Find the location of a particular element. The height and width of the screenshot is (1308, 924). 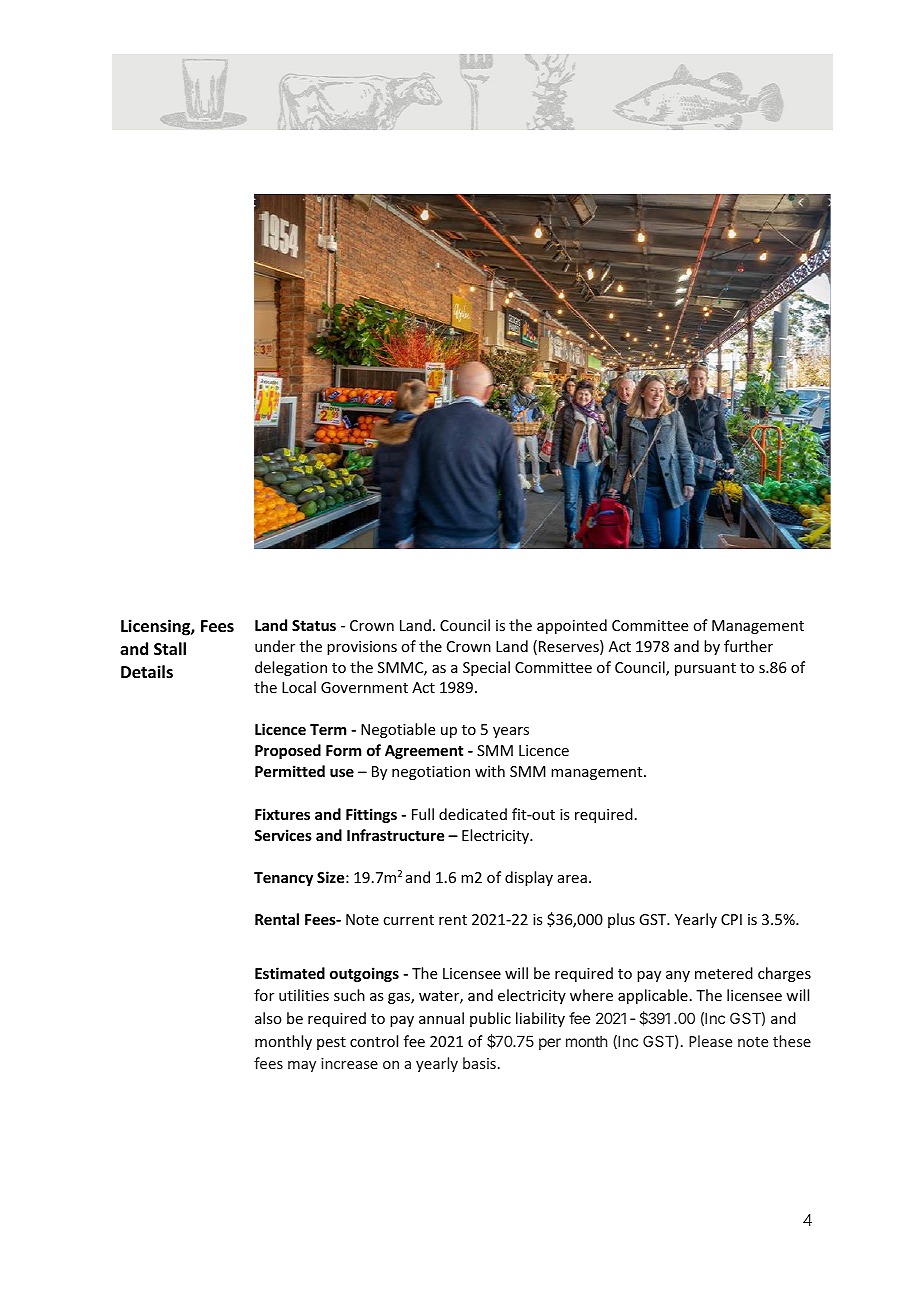

Special is located at coordinates (486, 668).
